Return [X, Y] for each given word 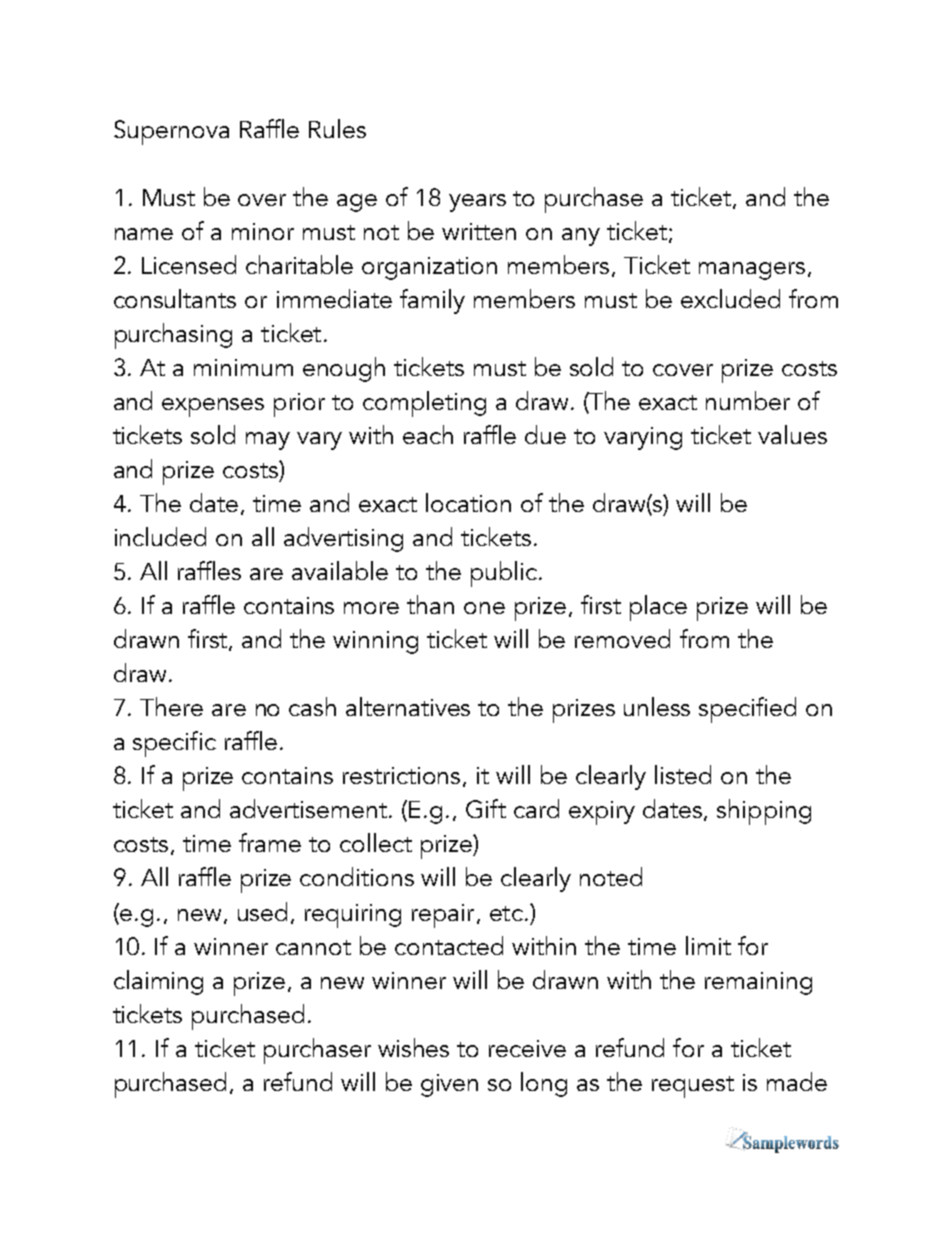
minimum [243, 367]
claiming [158, 982]
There [171, 706]
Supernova [171, 132]
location [468, 502]
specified [747, 710]
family [432, 301]
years [477, 203]
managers [752, 271]
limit [708, 945]
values [792, 434]
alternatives [408, 706]
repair [443, 916]
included [160, 536]
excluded [730, 298]
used [262, 911]
